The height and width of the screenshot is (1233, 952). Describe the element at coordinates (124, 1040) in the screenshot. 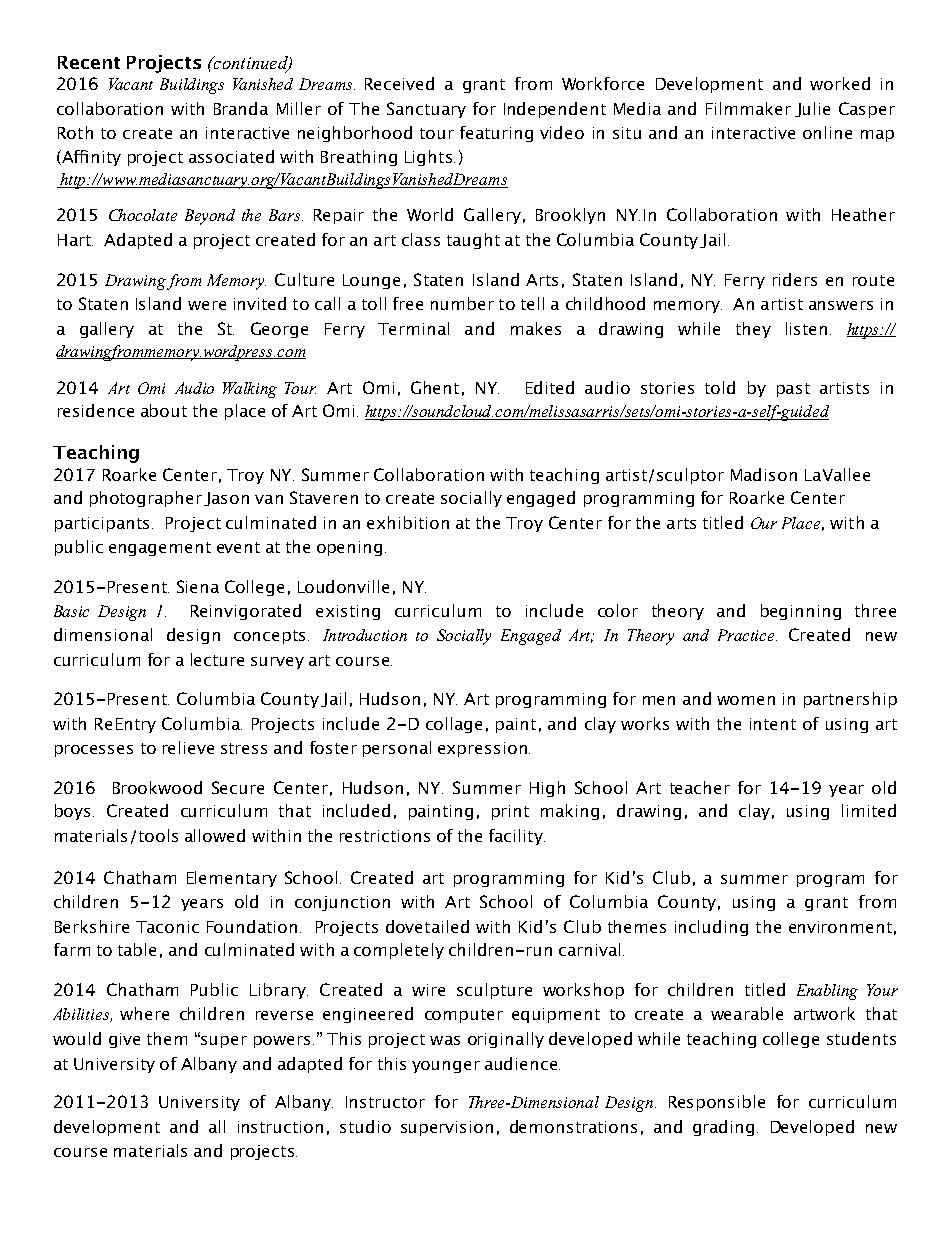

I see `give` at that location.
